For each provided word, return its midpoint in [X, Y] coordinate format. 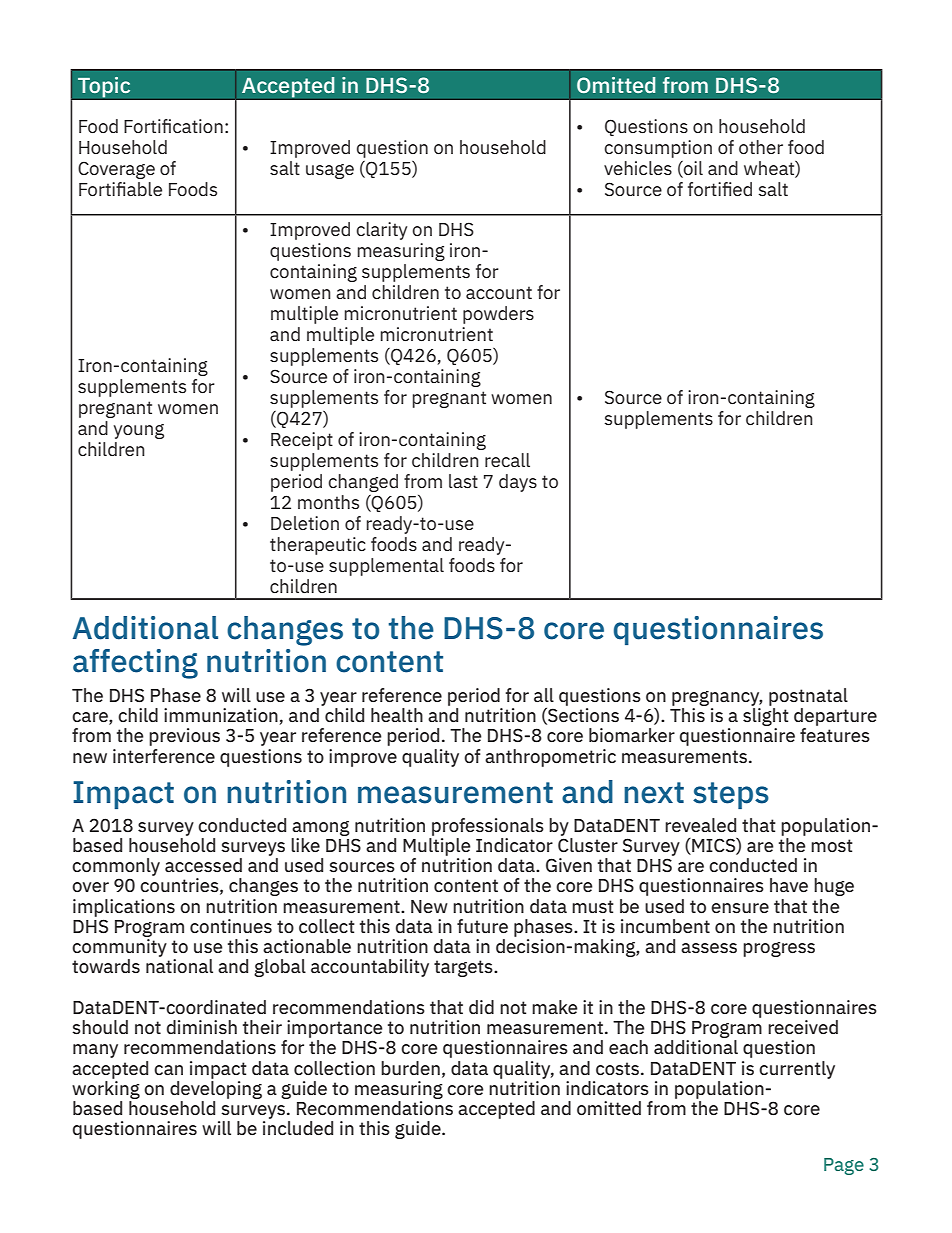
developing [216, 1090]
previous [184, 737]
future [482, 926]
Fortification [173, 126]
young [139, 431]
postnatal [808, 697]
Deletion [305, 523]
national [179, 966]
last [463, 481]
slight [766, 718]
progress [779, 949]
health [397, 715]
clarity [381, 231]
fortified [720, 189]
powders [498, 315]
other [761, 147]
